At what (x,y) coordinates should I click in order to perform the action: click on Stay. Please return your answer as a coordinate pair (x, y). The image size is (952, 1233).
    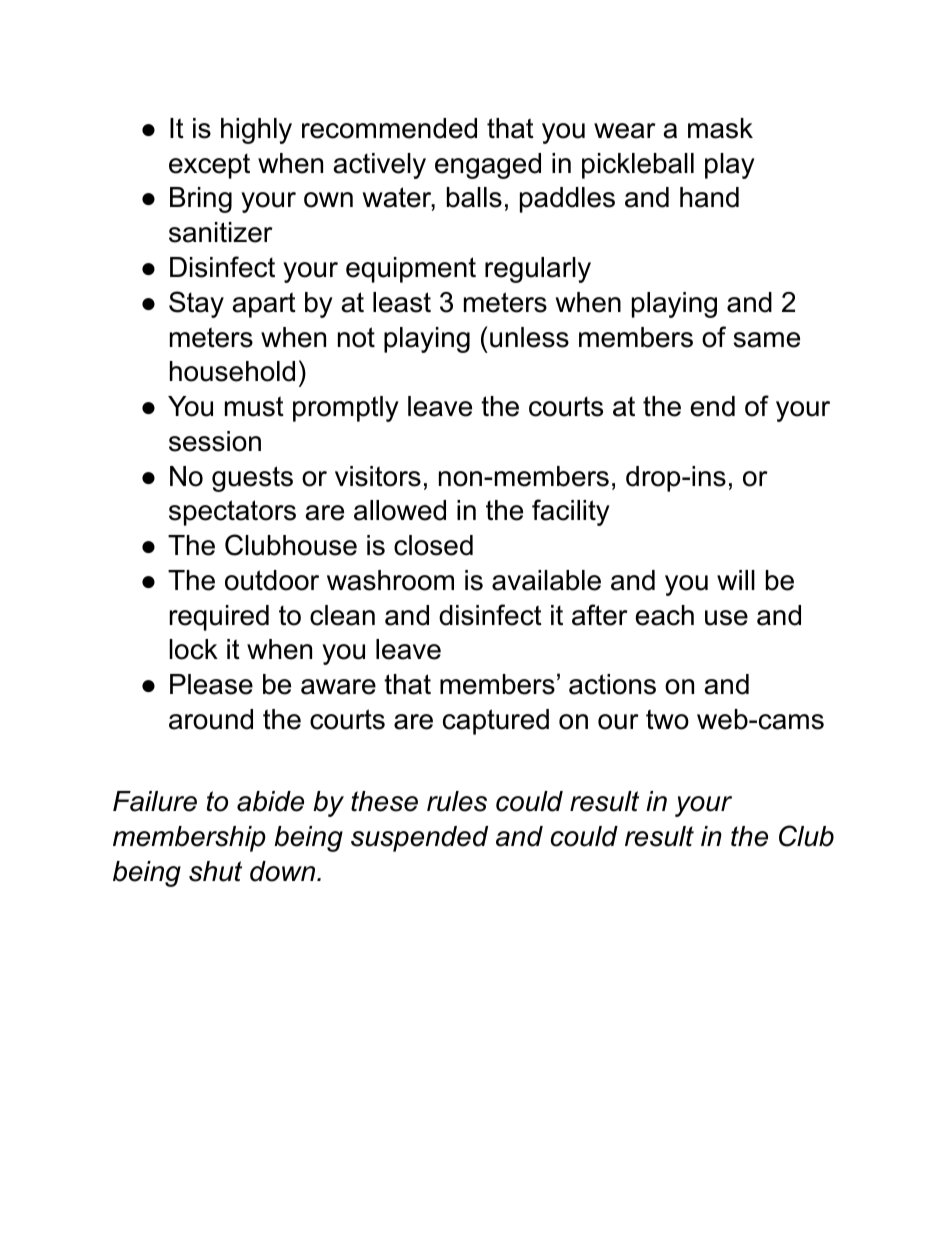
    Looking at the image, I should click on (196, 304).
